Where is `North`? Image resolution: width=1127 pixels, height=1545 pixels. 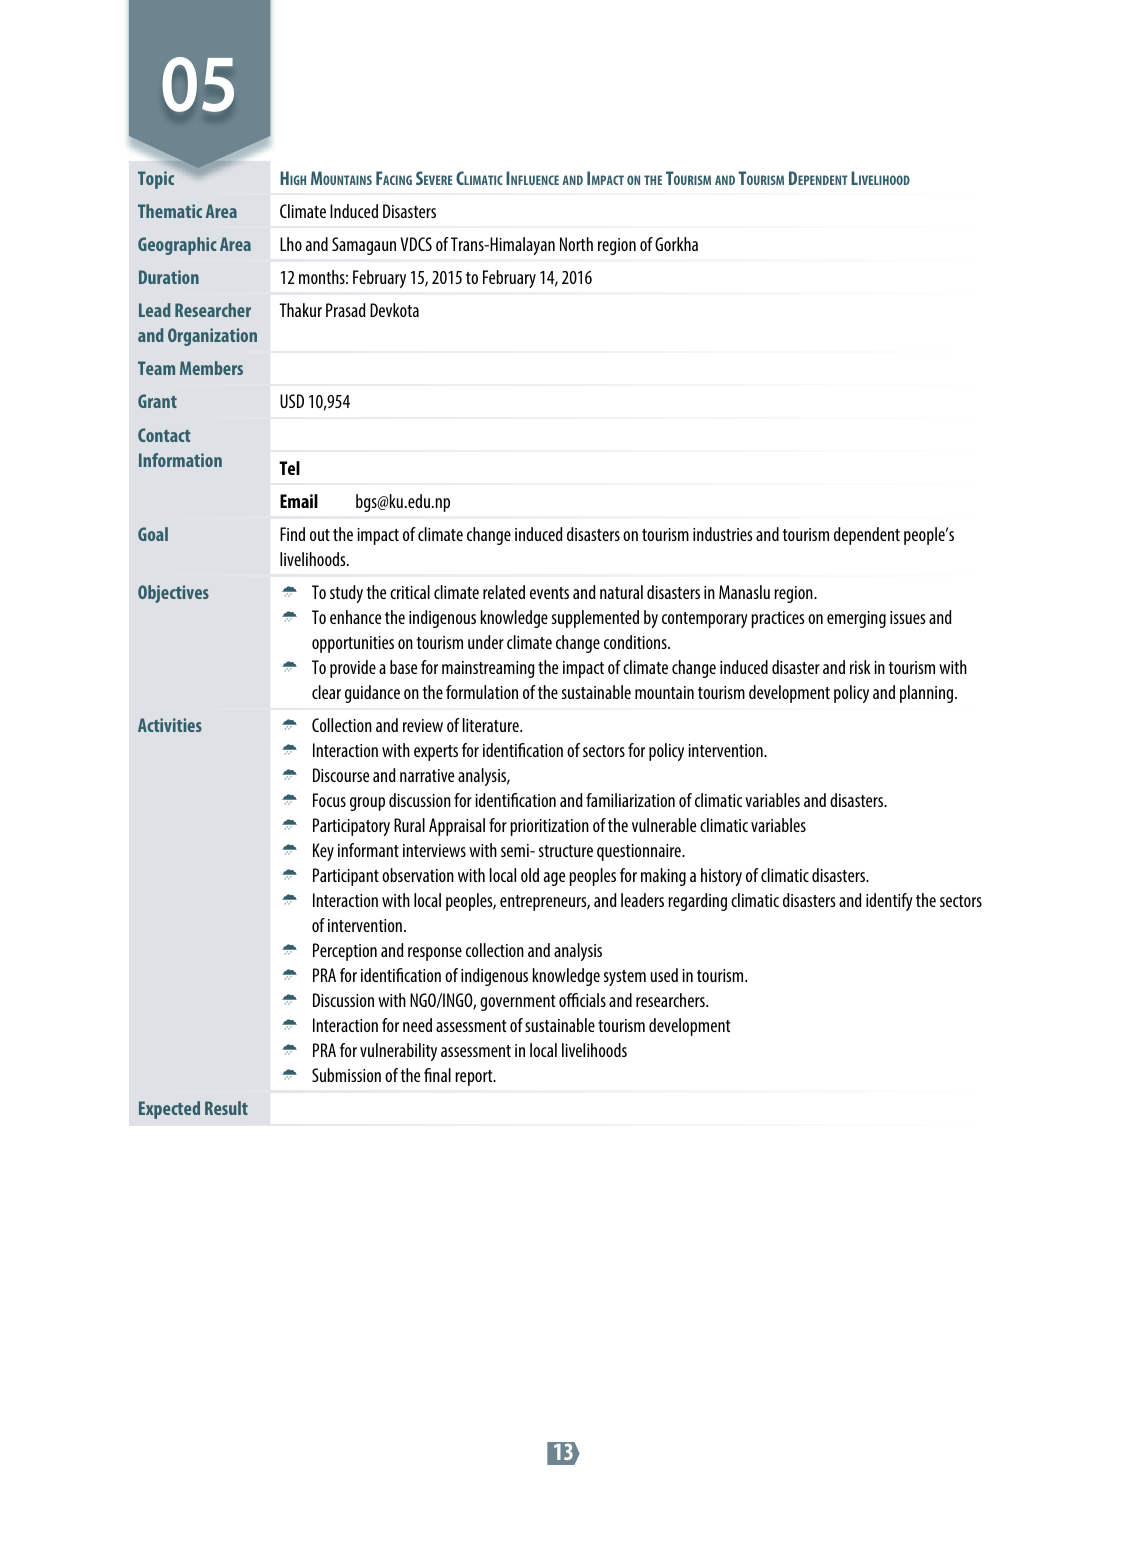
North is located at coordinates (576, 244).
